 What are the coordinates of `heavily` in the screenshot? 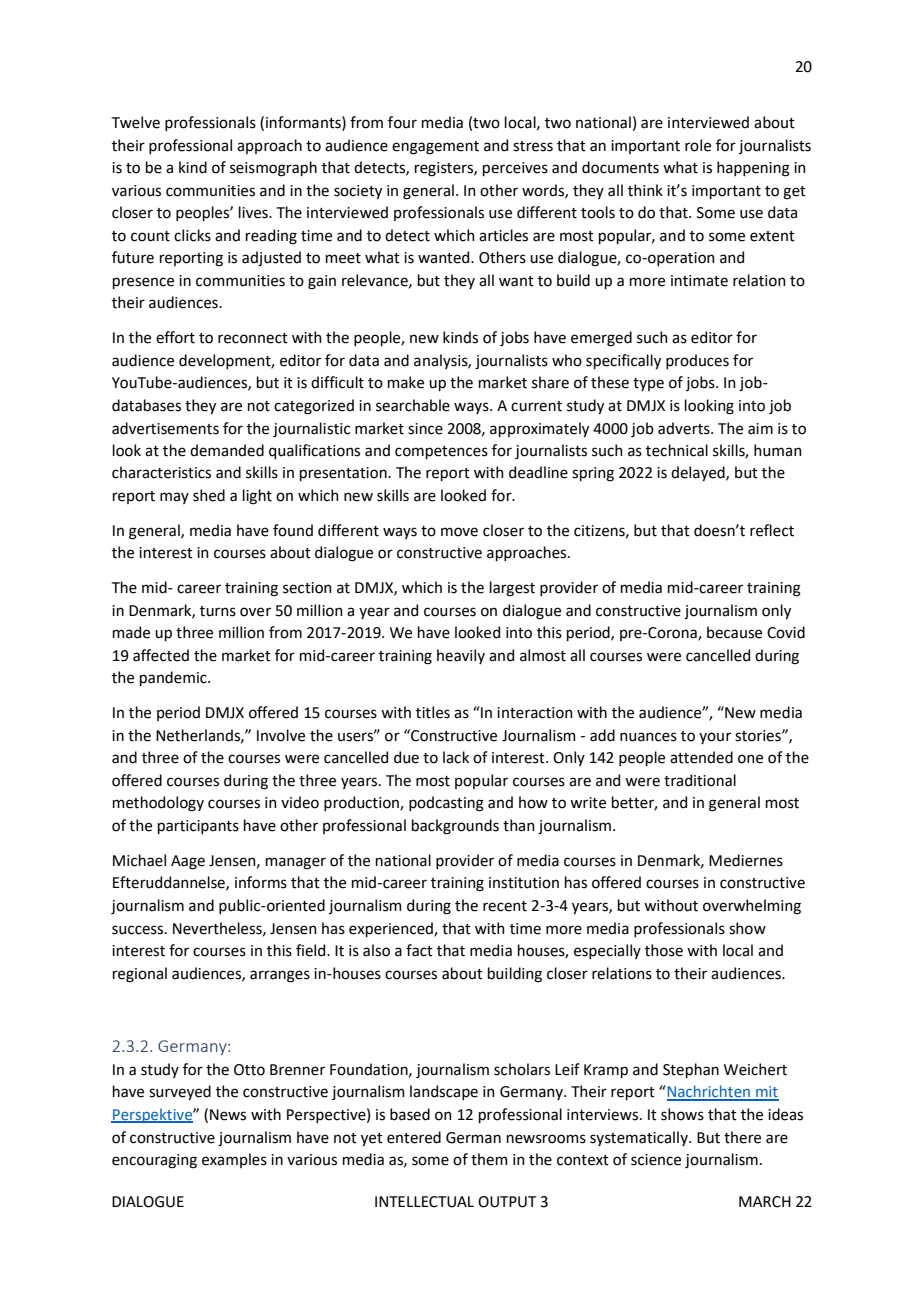 It's located at (461, 656).
